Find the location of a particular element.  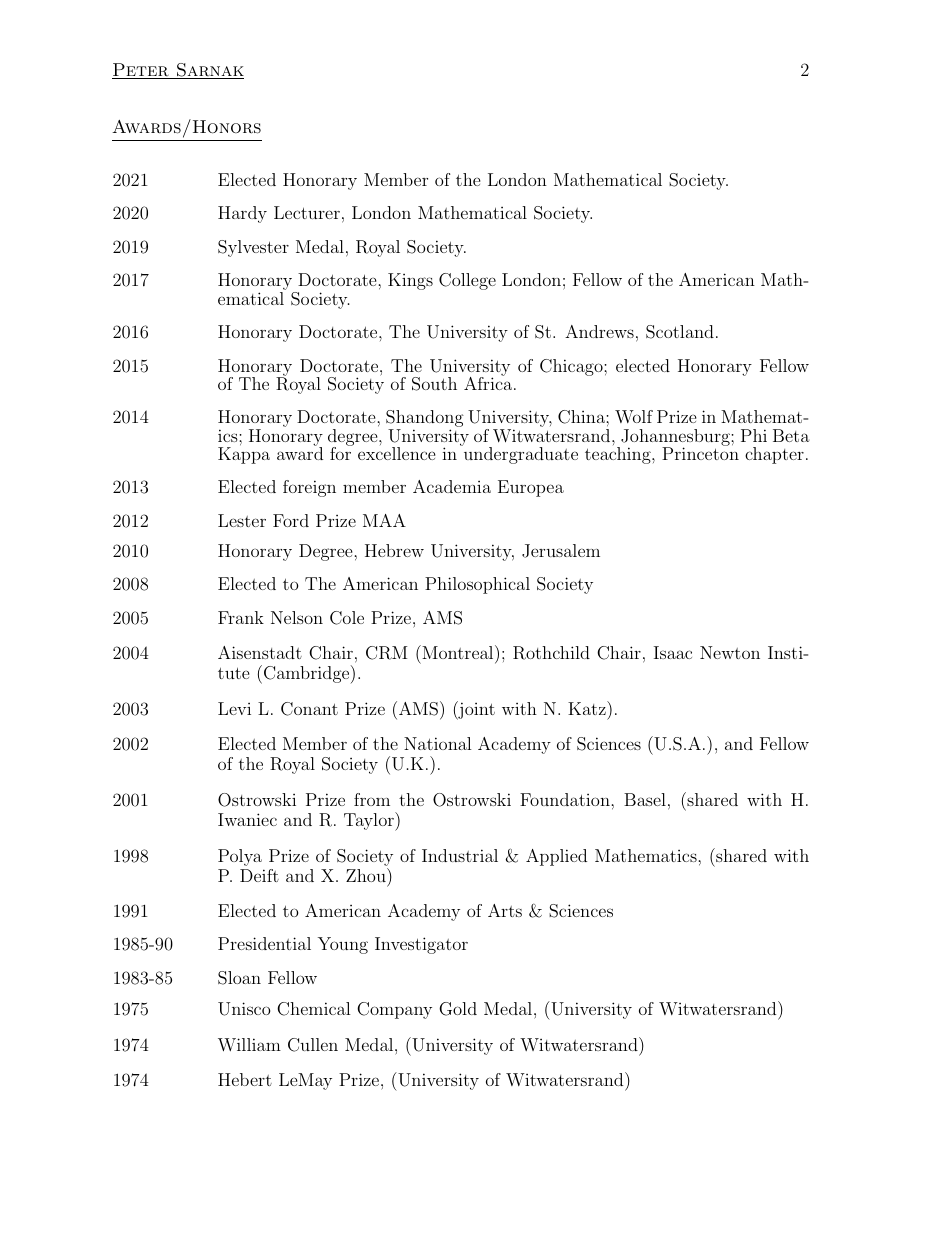

College is located at coordinates (467, 281).
